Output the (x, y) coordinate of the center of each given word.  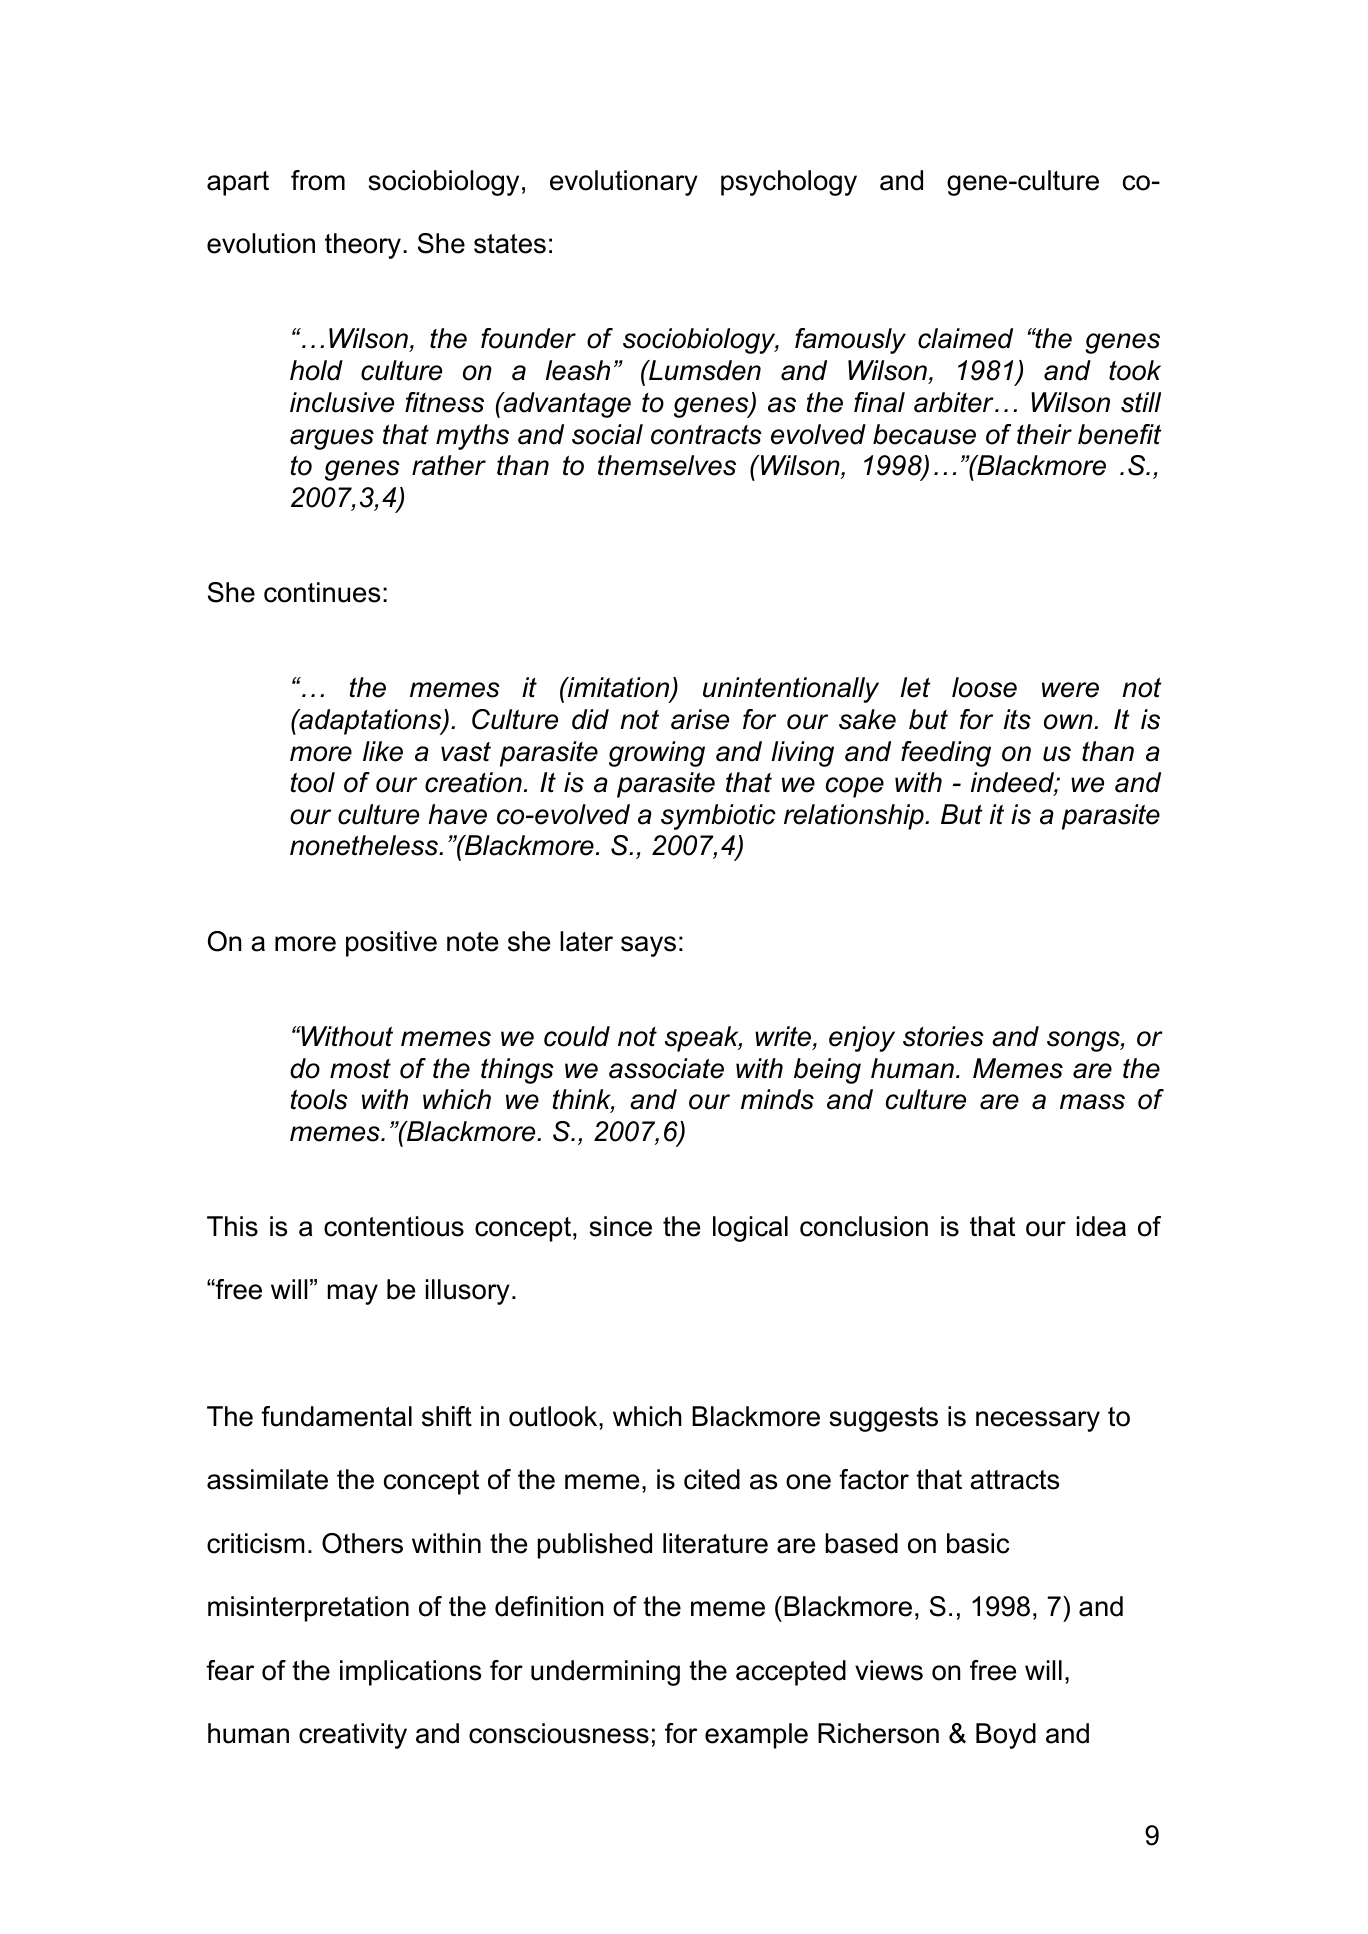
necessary (1038, 1421)
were (1070, 690)
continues (322, 592)
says (648, 946)
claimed (965, 338)
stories (943, 1036)
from (318, 180)
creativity (353, 1736)
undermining (605, 1673)
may (353, 1294)
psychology (789, 183)
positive (391, 944)
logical (750, 1229)
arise (700, 719)
